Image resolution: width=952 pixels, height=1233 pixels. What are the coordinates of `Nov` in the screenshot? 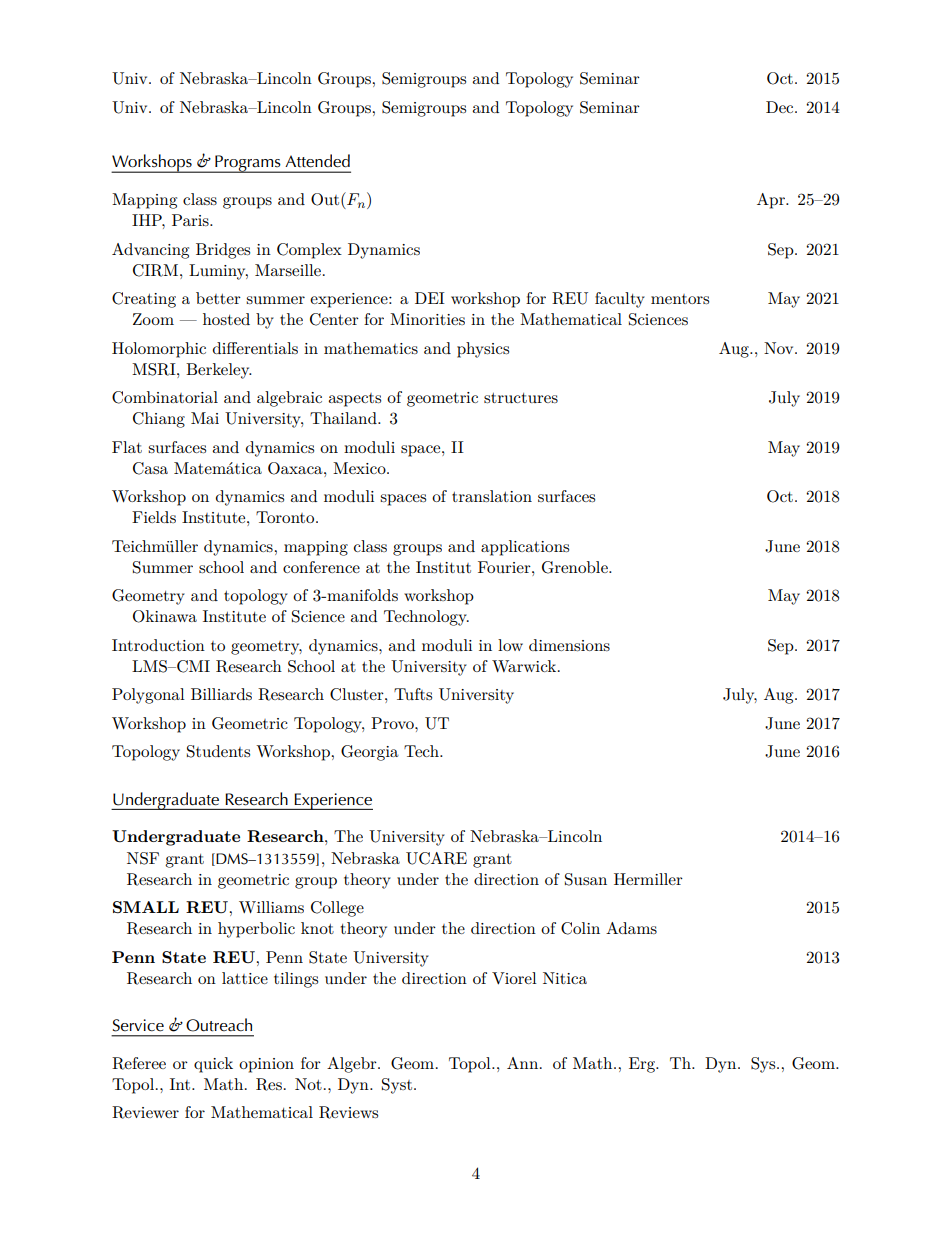 It's located at (780, 348).
